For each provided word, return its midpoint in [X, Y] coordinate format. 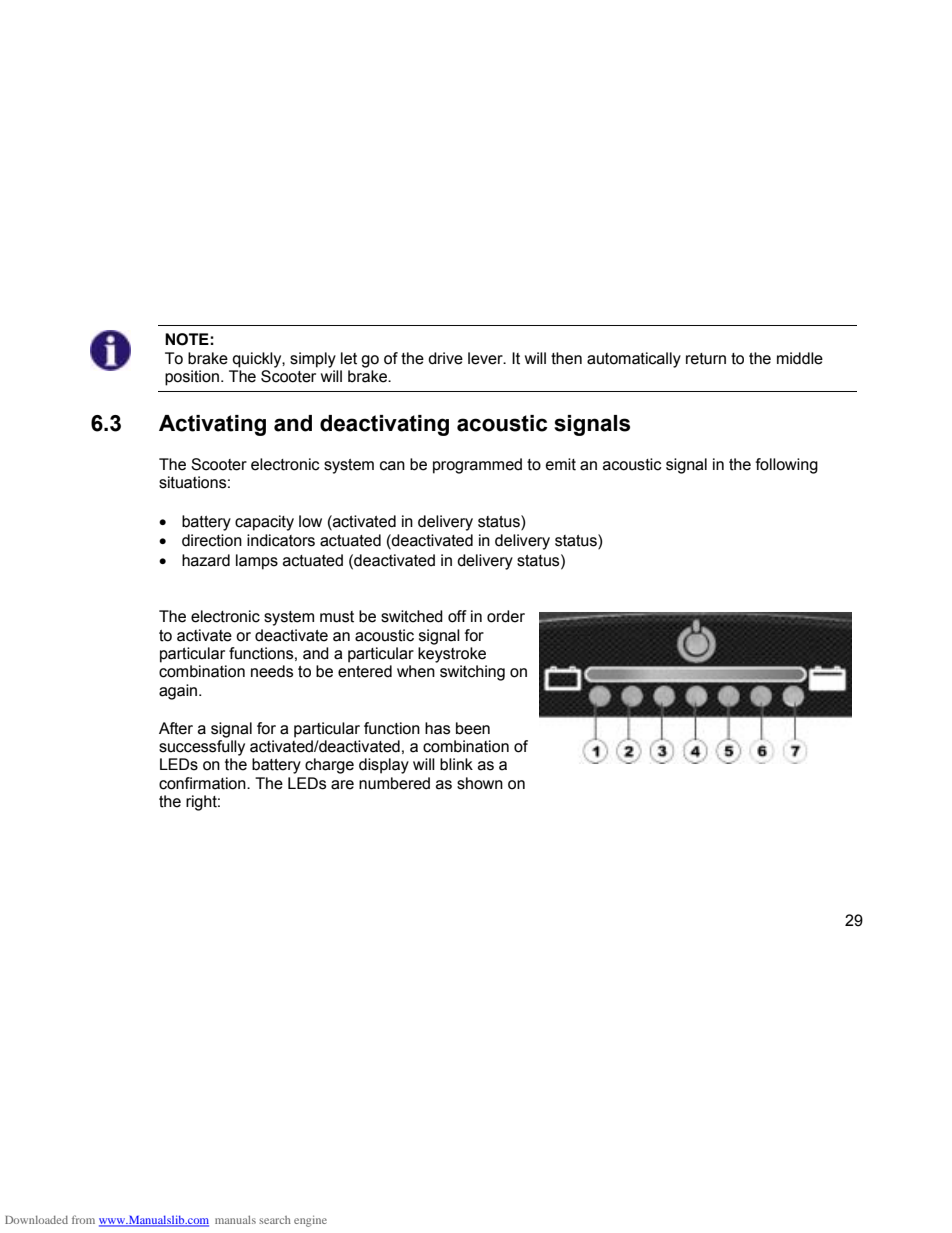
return [706, 359]
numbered [394, 783]
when [416, 671]
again [179, 692]
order [506, 616]
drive [445, 358]
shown [480, 783]
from [83, 1219]
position [192, 378]
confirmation [203, 783]
